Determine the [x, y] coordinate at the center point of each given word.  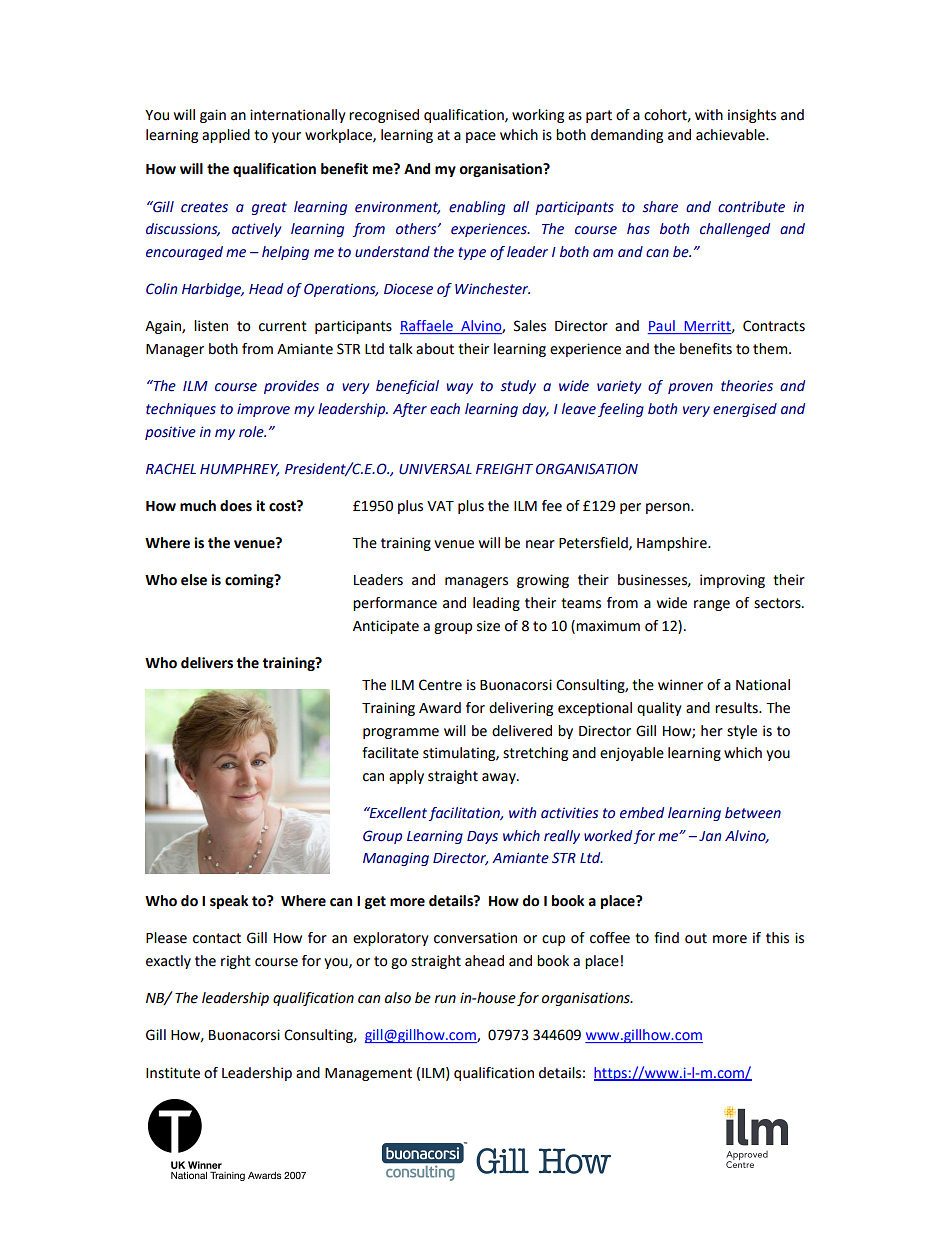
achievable [731, 135]
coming [250, 581]
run [445, 999]
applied [226, 136]
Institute [173, 1073]
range [712, 605]
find [666, 938]
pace [481, 137]
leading [496, 604]
